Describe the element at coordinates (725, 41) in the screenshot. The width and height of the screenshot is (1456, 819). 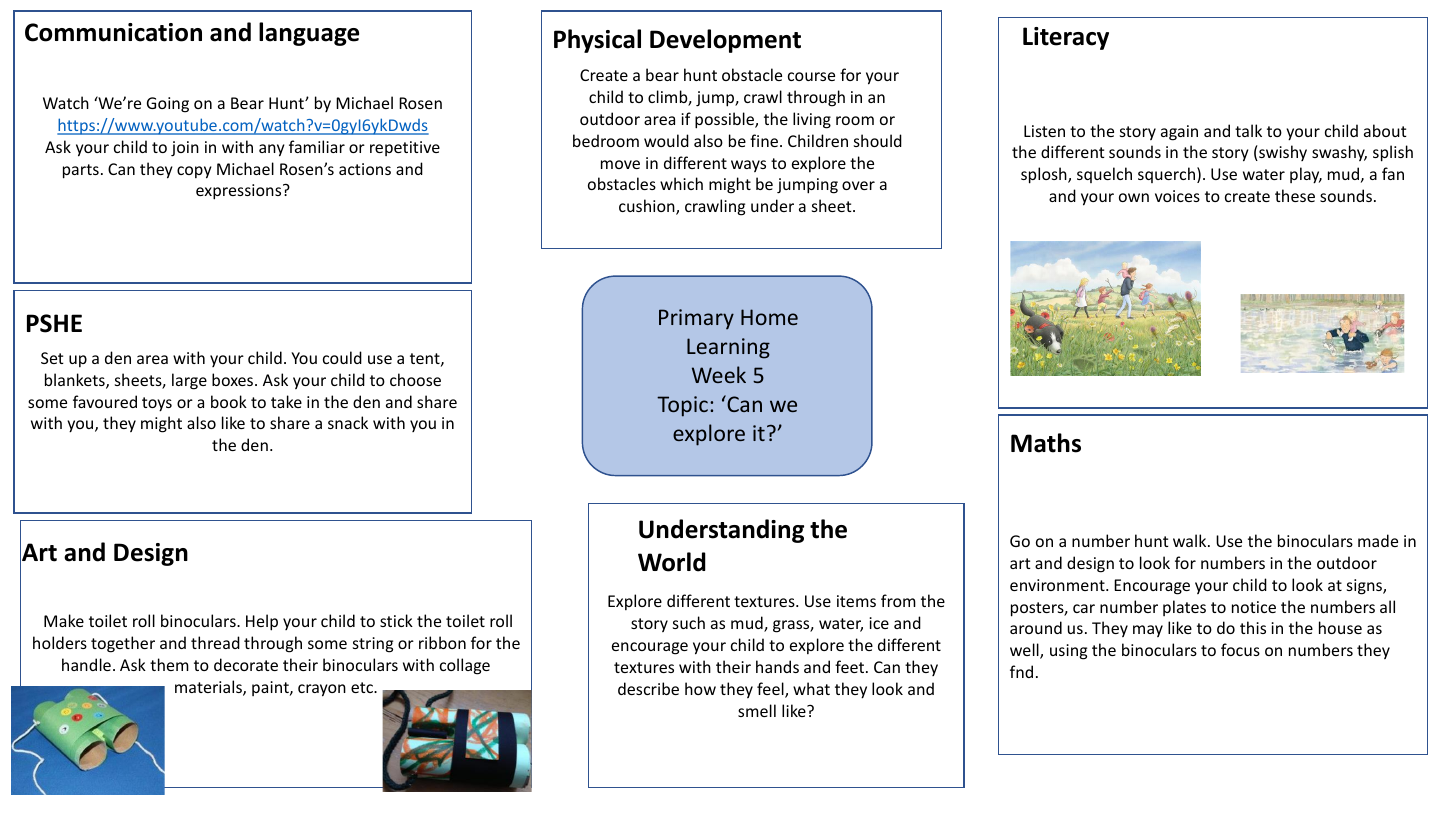
I see `Development` at that location.
